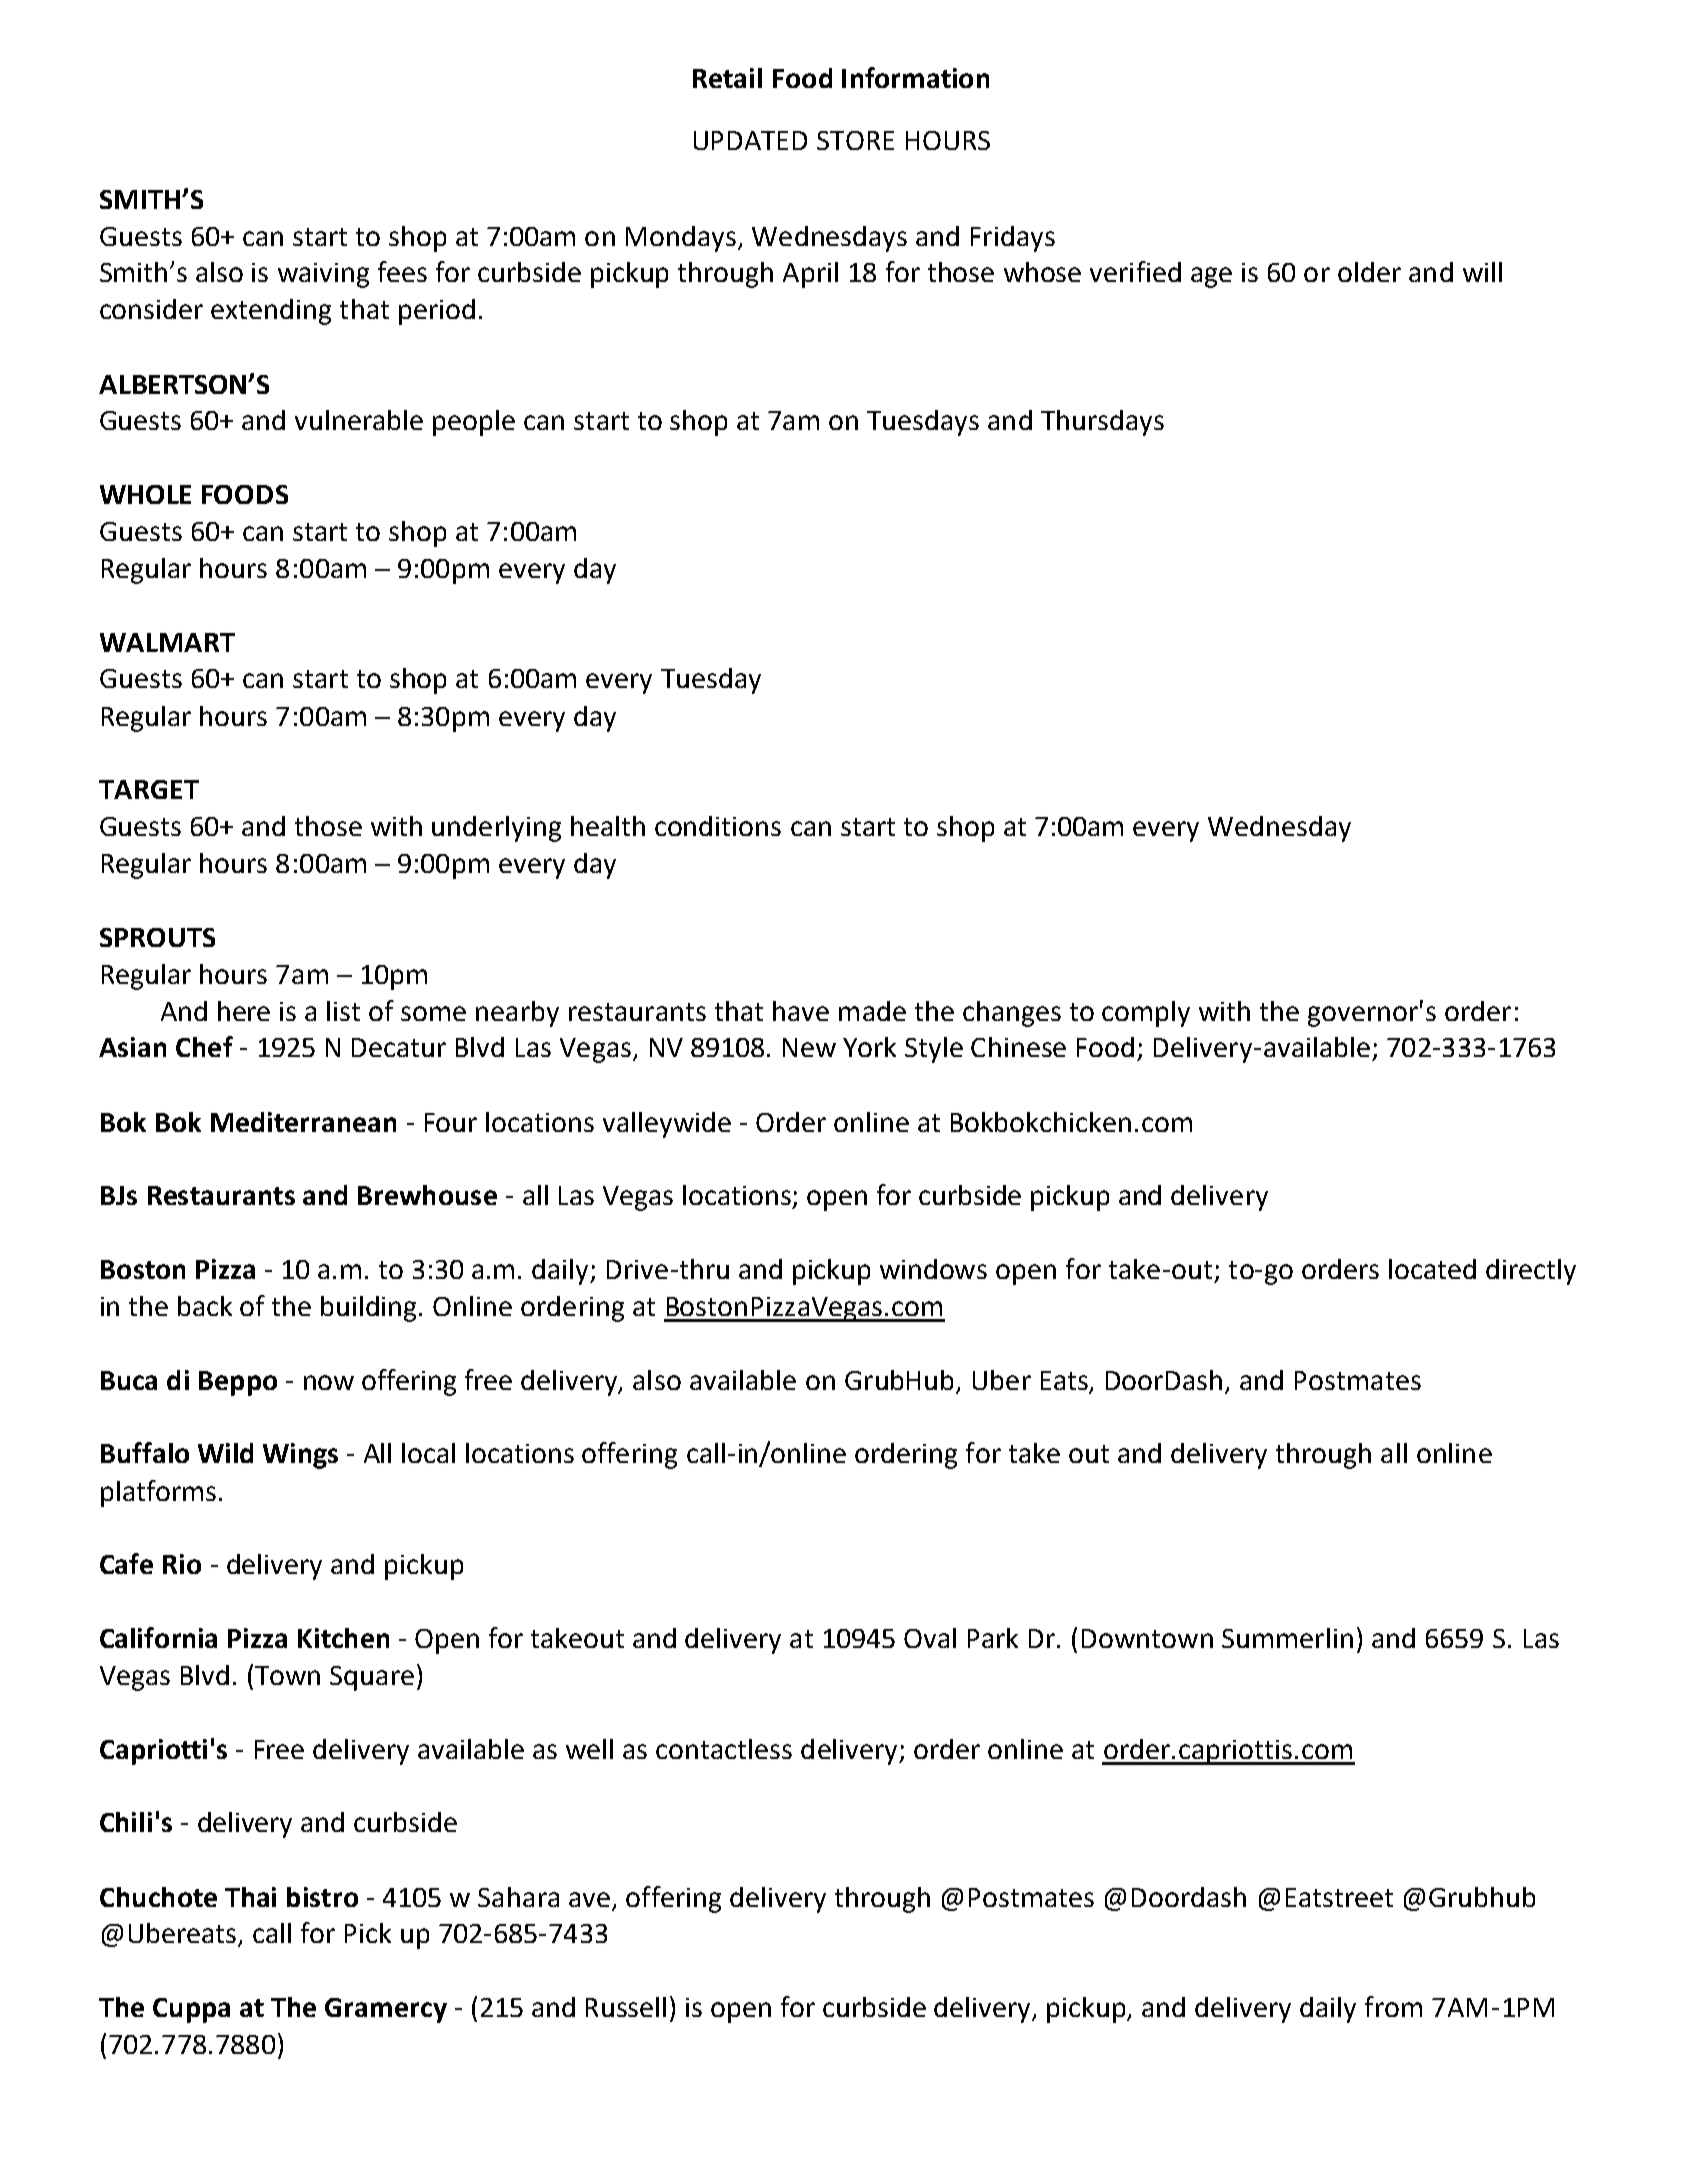 This image has height=2176, width=1682. I want to click on STORE, so click(855, 140).
